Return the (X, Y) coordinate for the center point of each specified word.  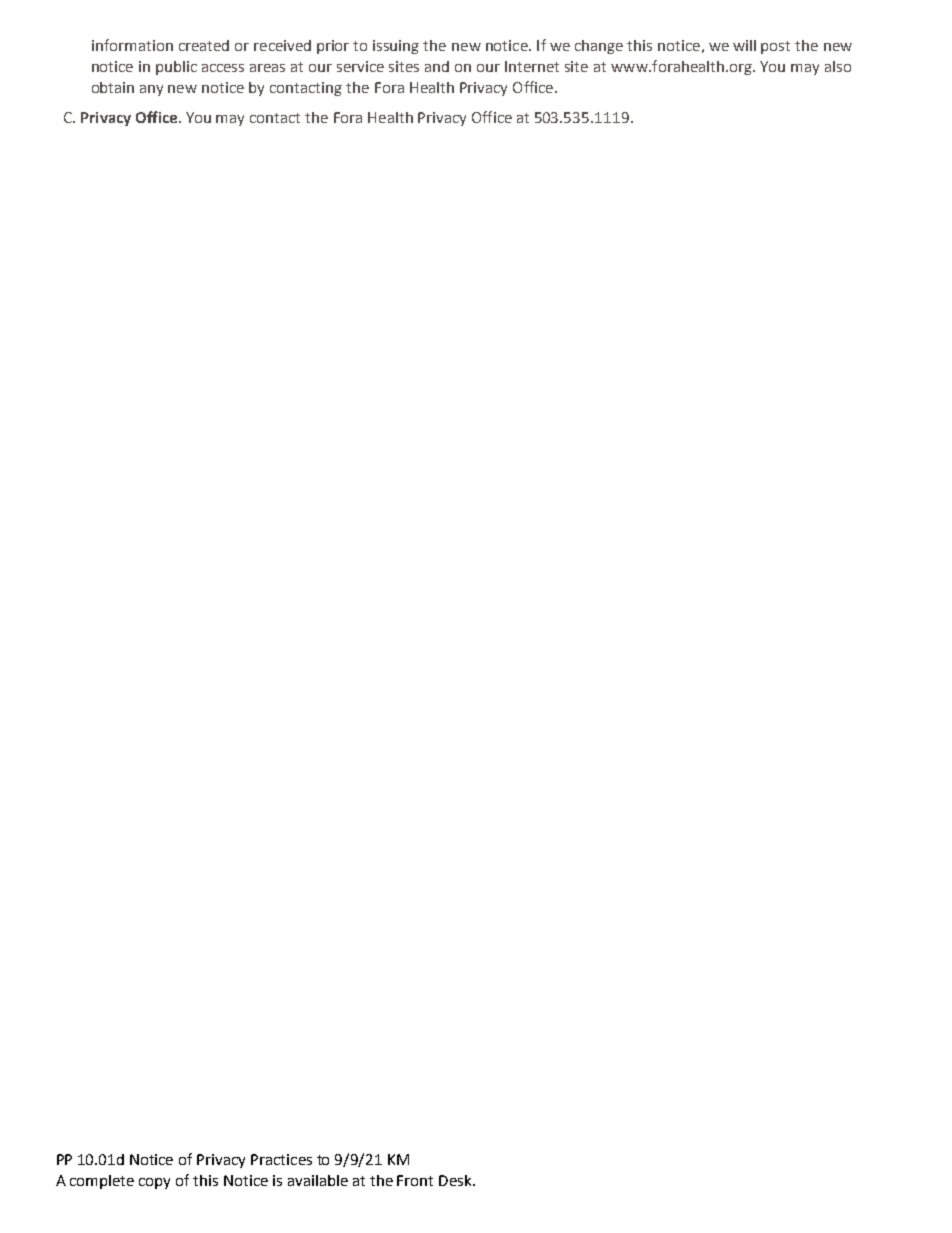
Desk (457, 1180)
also (838, 66)
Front (415, 1180)
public (176, 68)
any (151, 90)
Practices (281, 1159)
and (437, 66)
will (744, 45)
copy (154, 1183)
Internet (532, 66)
